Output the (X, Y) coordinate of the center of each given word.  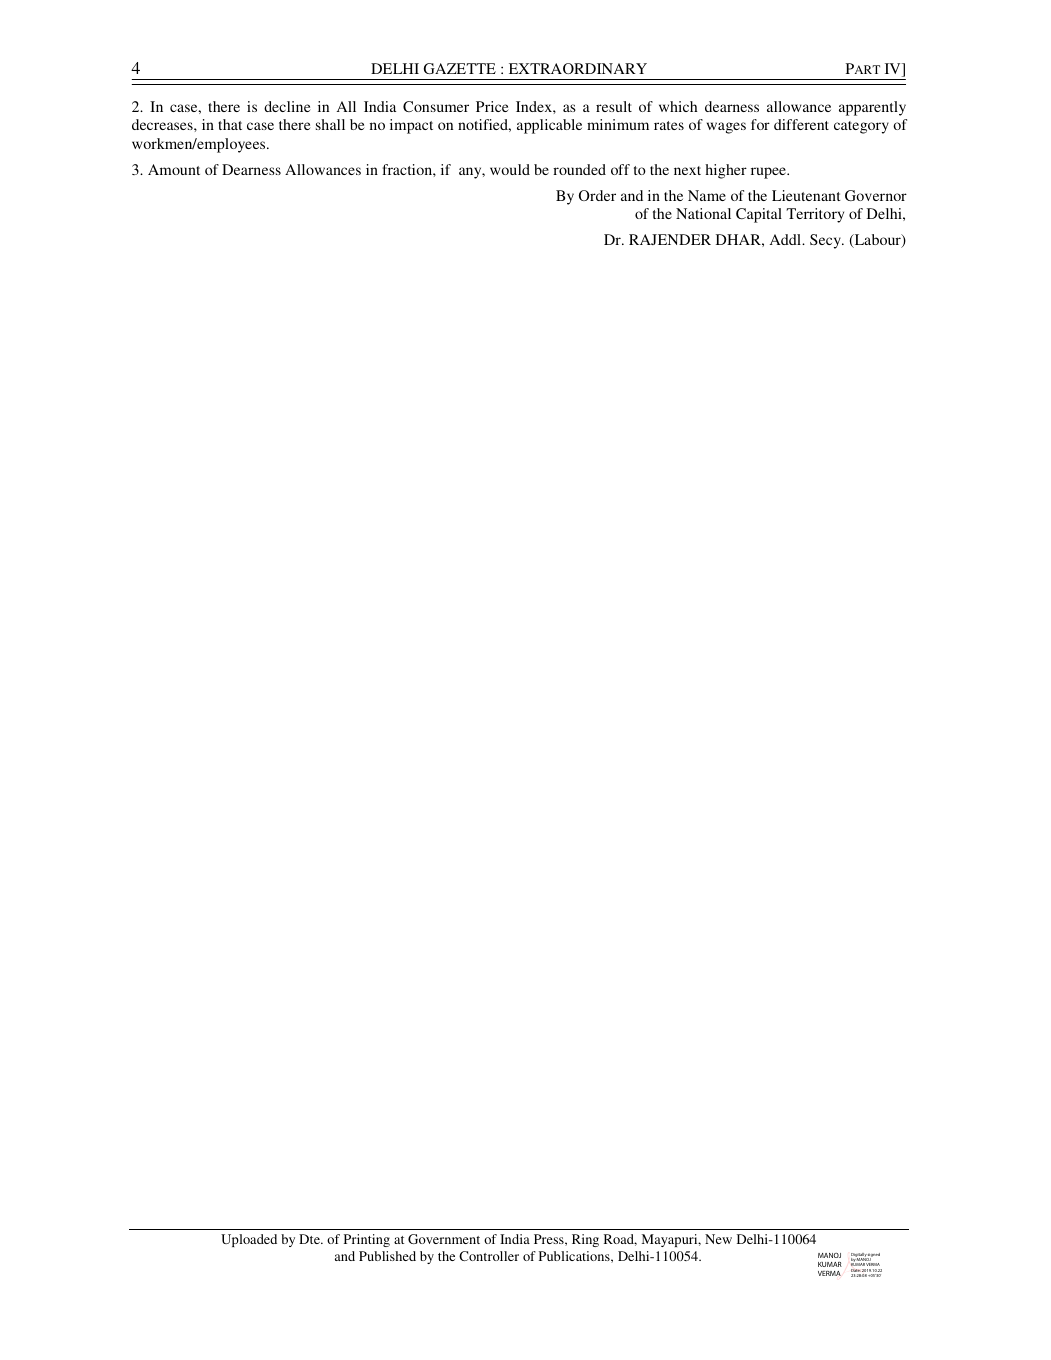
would (510, 169)
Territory (815, 215)
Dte (310, 1239)
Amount (174, 169)
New (718, 1239)
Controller (489, 1256)
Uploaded (249, 1240)
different (801, 124)
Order (597, 195)
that (230, 124)
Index (535, 106)
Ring (585, 1240)
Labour (877, 241)
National (703, 213)
